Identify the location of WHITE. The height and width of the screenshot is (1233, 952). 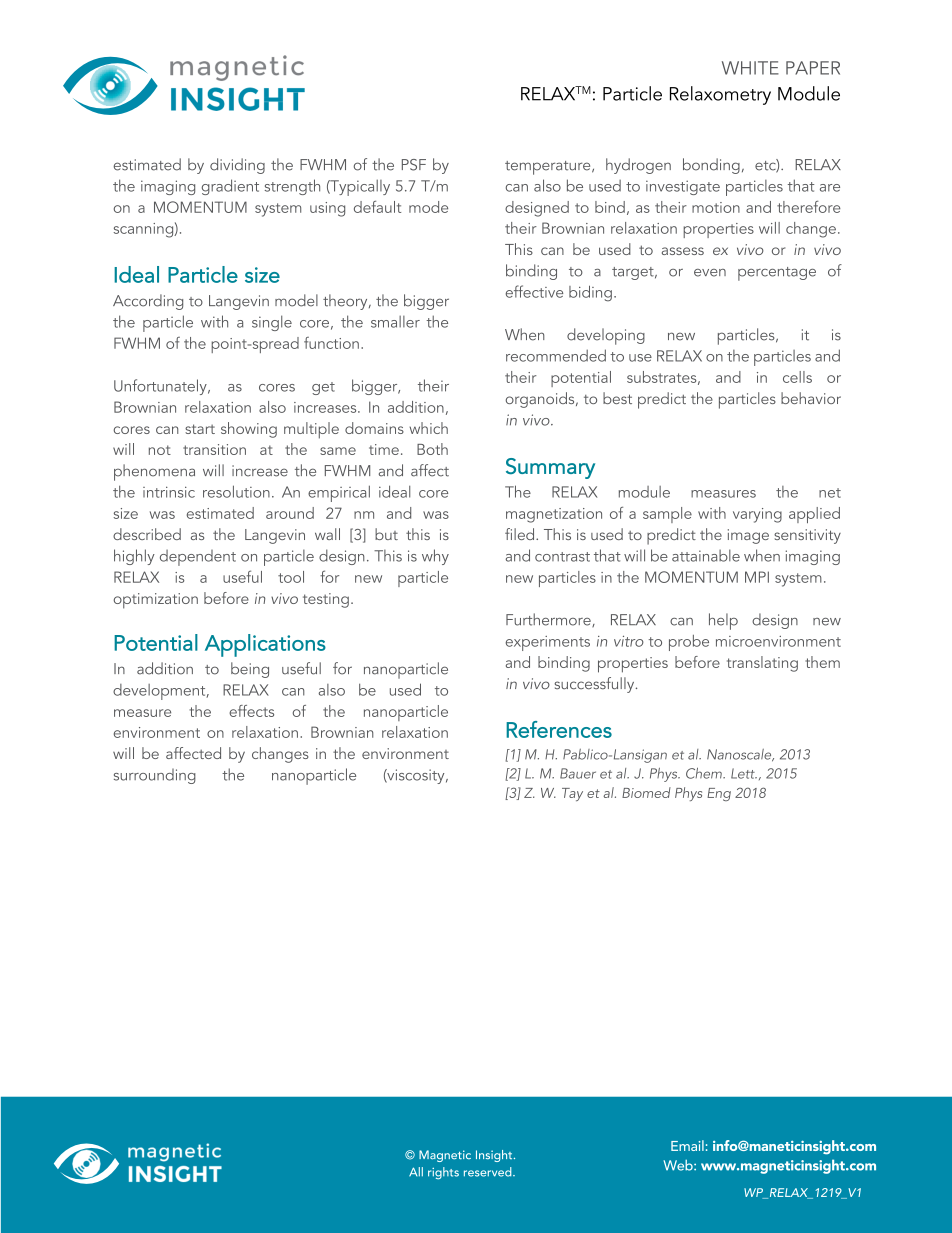
(750, 68).
